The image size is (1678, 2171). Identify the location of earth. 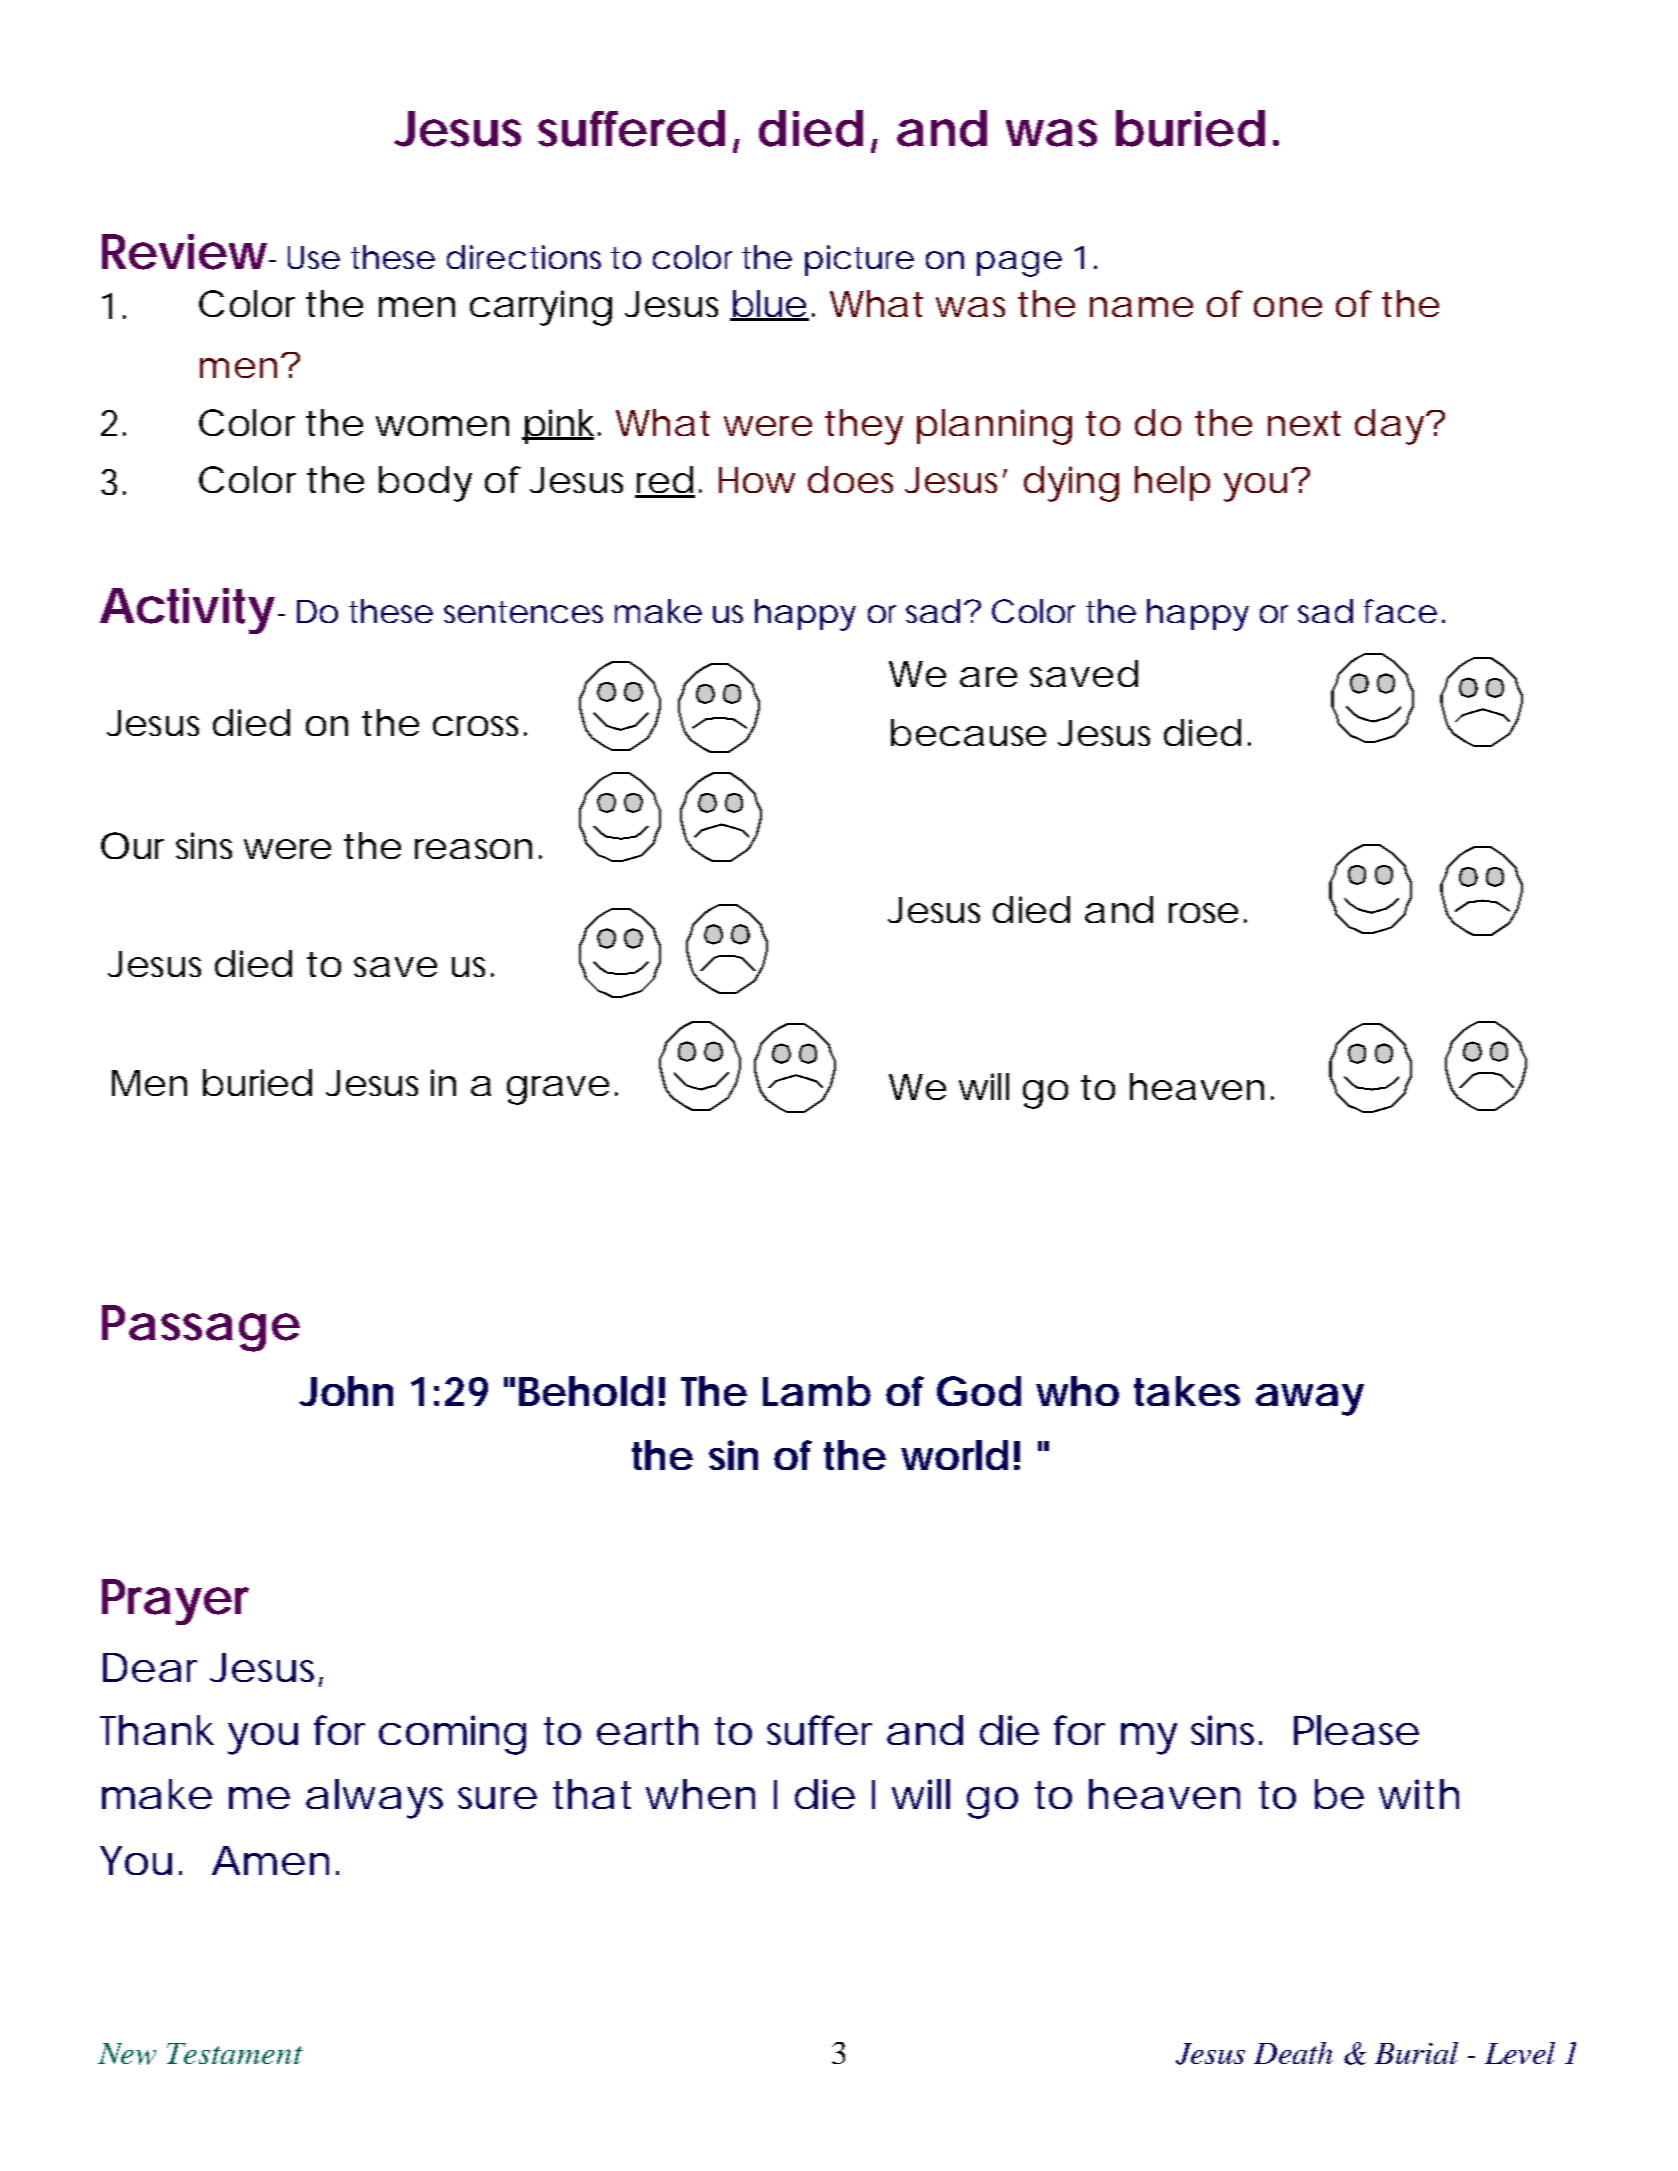
(647, 1730).
